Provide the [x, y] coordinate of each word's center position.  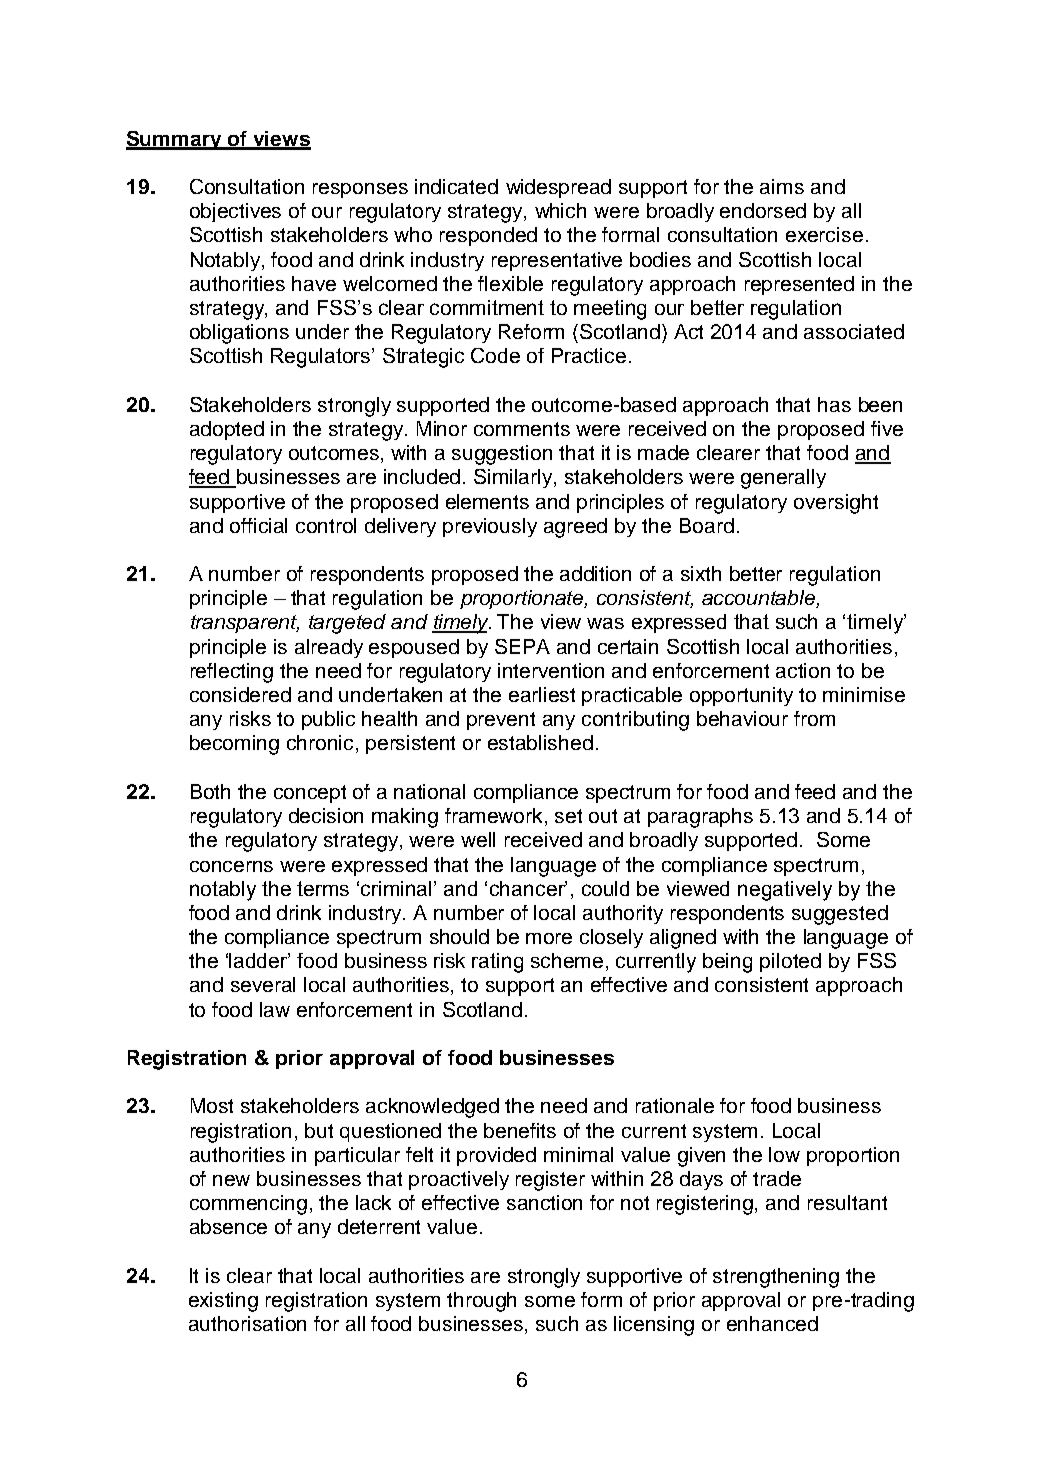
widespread [558, 188]
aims [782, 186]
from [814, 718]
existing [223, 1302]
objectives [235, 212]
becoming [234, 745]
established [540, 742]
